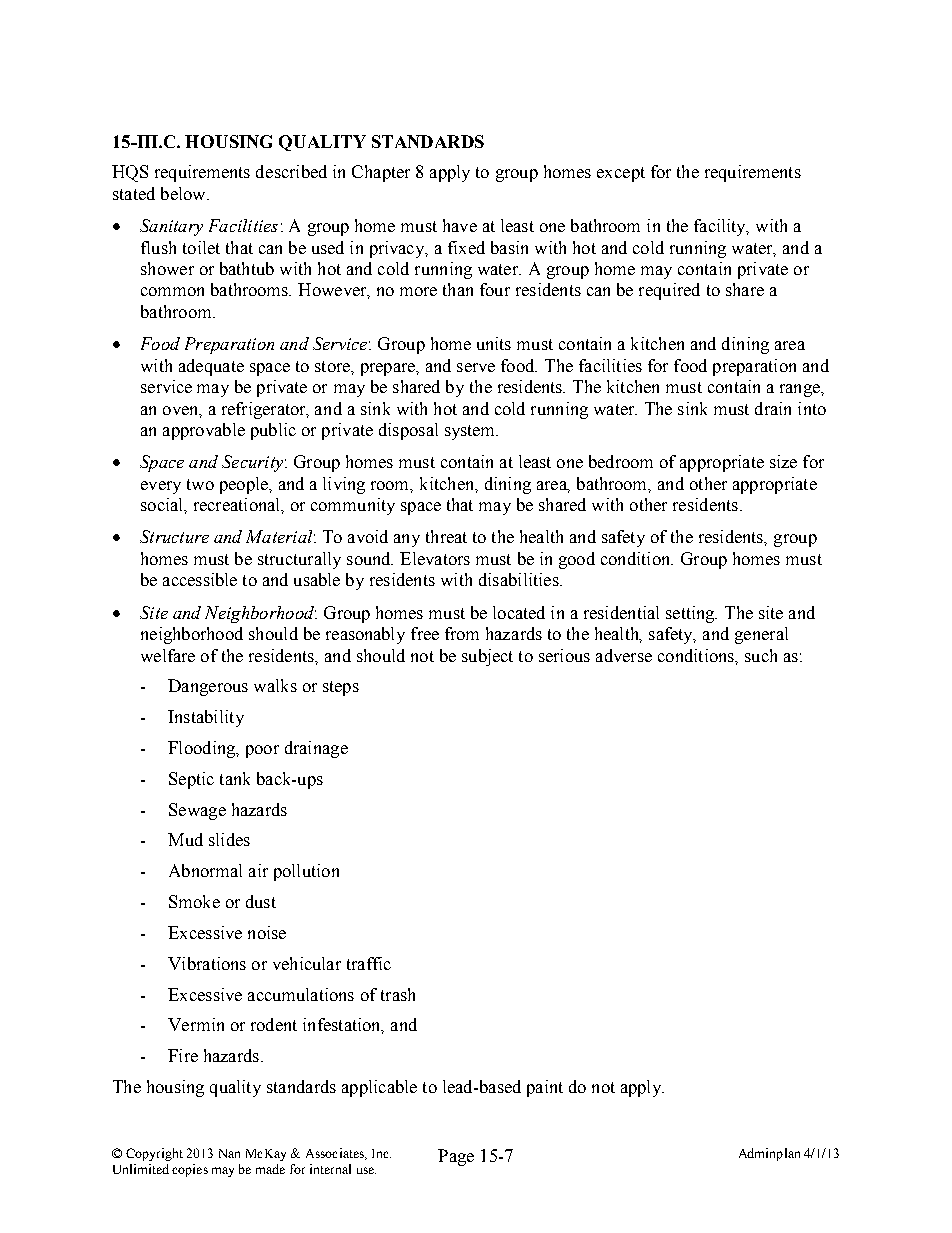 The height and width of the screenshot is (1233, 952). I want to click on below, so click(184, 193).
